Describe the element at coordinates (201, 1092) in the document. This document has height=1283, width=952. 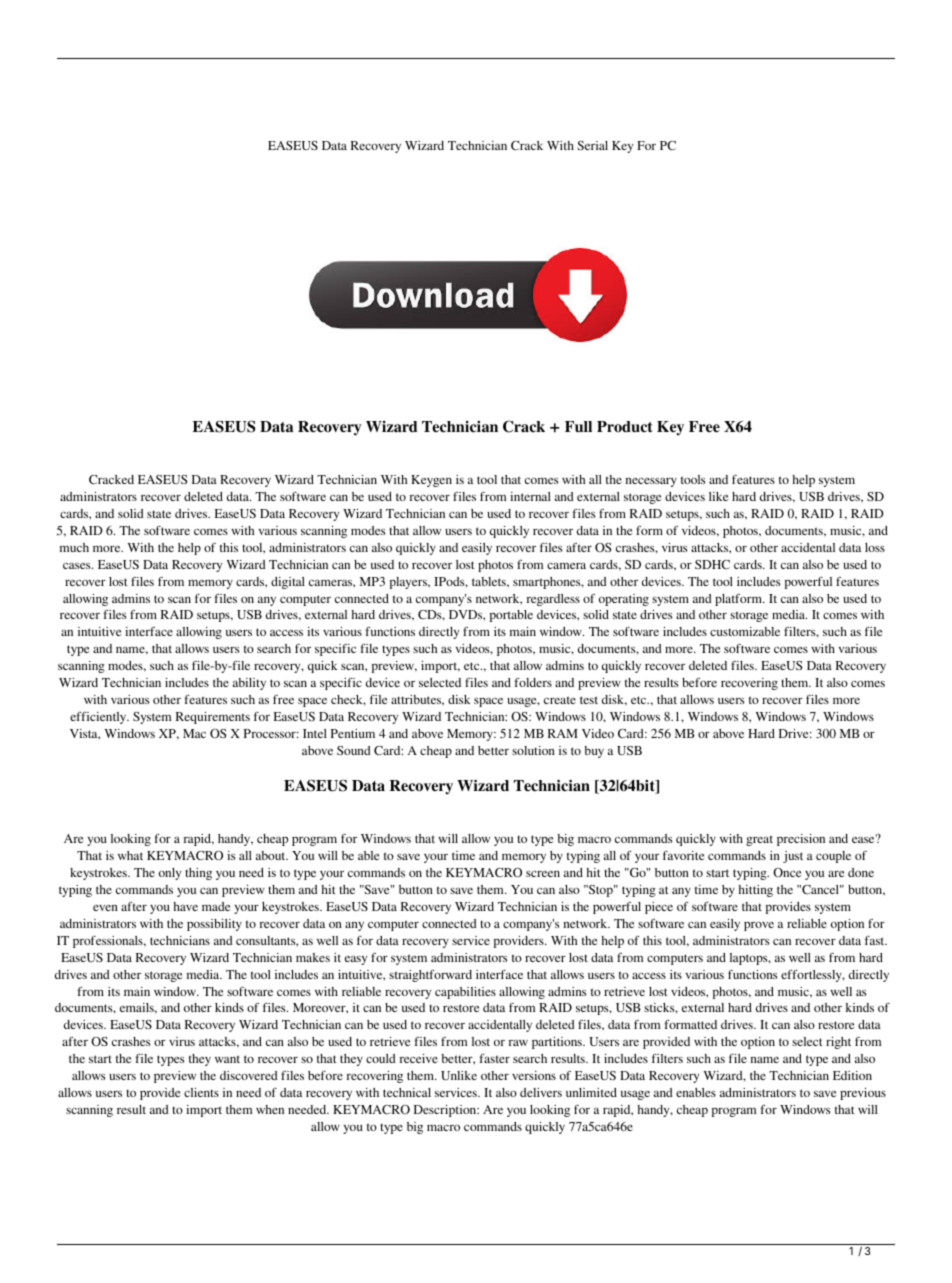
I see `clients` at that location.
